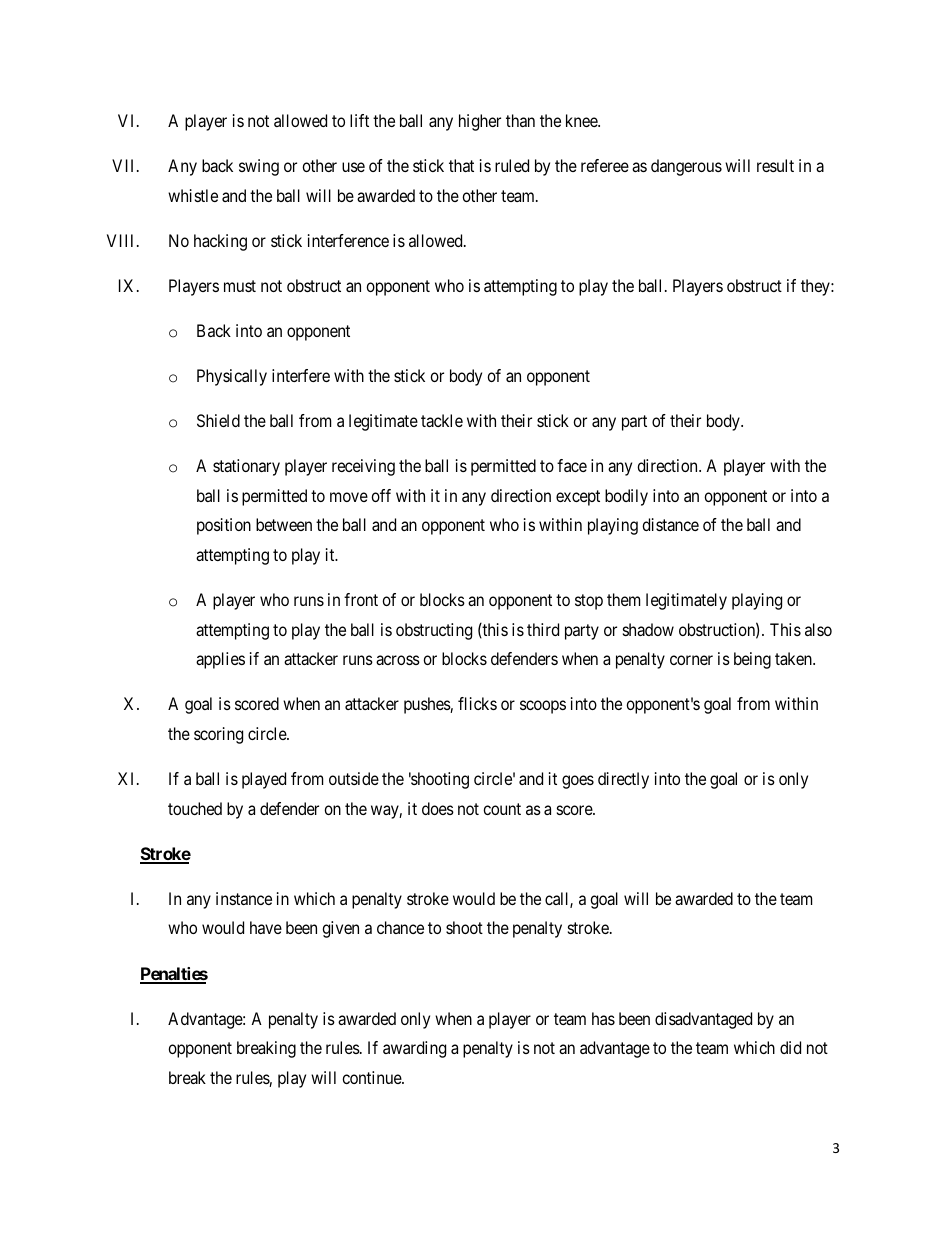  Describe the element at coordinates (442, 420) in the document. I see `tackle` at that location.
